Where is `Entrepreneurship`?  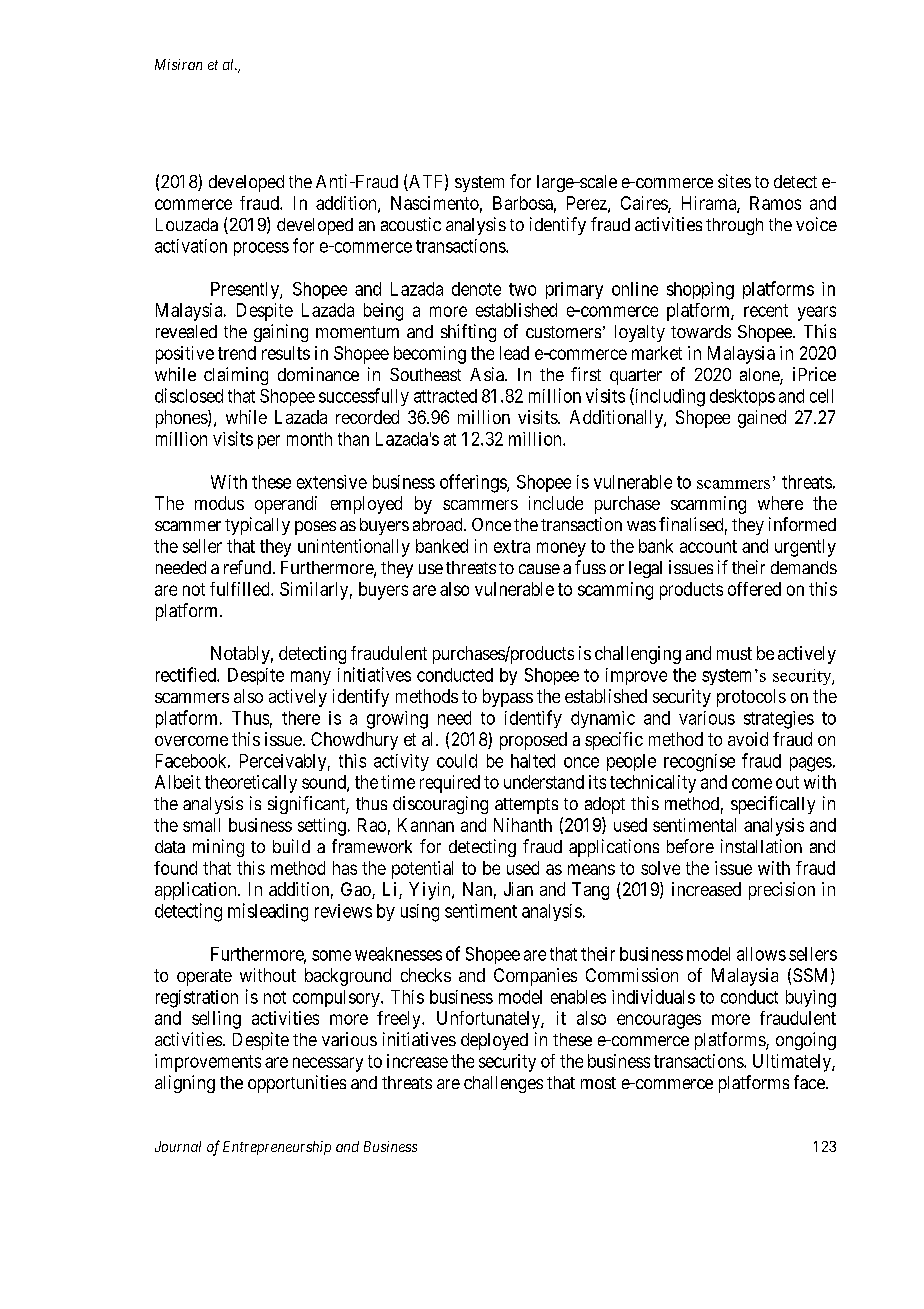 Entrepreneurship is located at coordinates (277, 1148).
